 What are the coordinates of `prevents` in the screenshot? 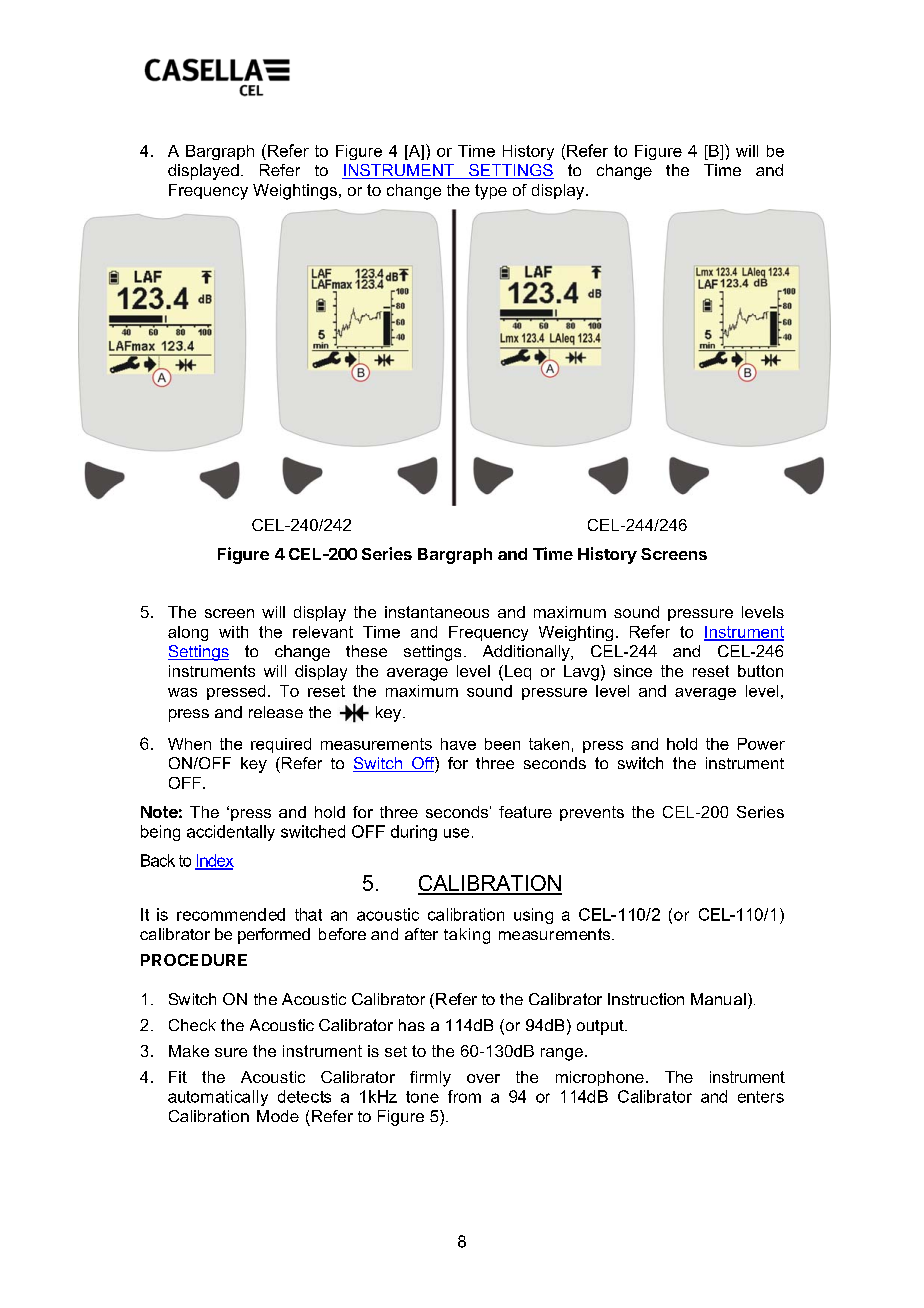 It's located at (592, 813).
